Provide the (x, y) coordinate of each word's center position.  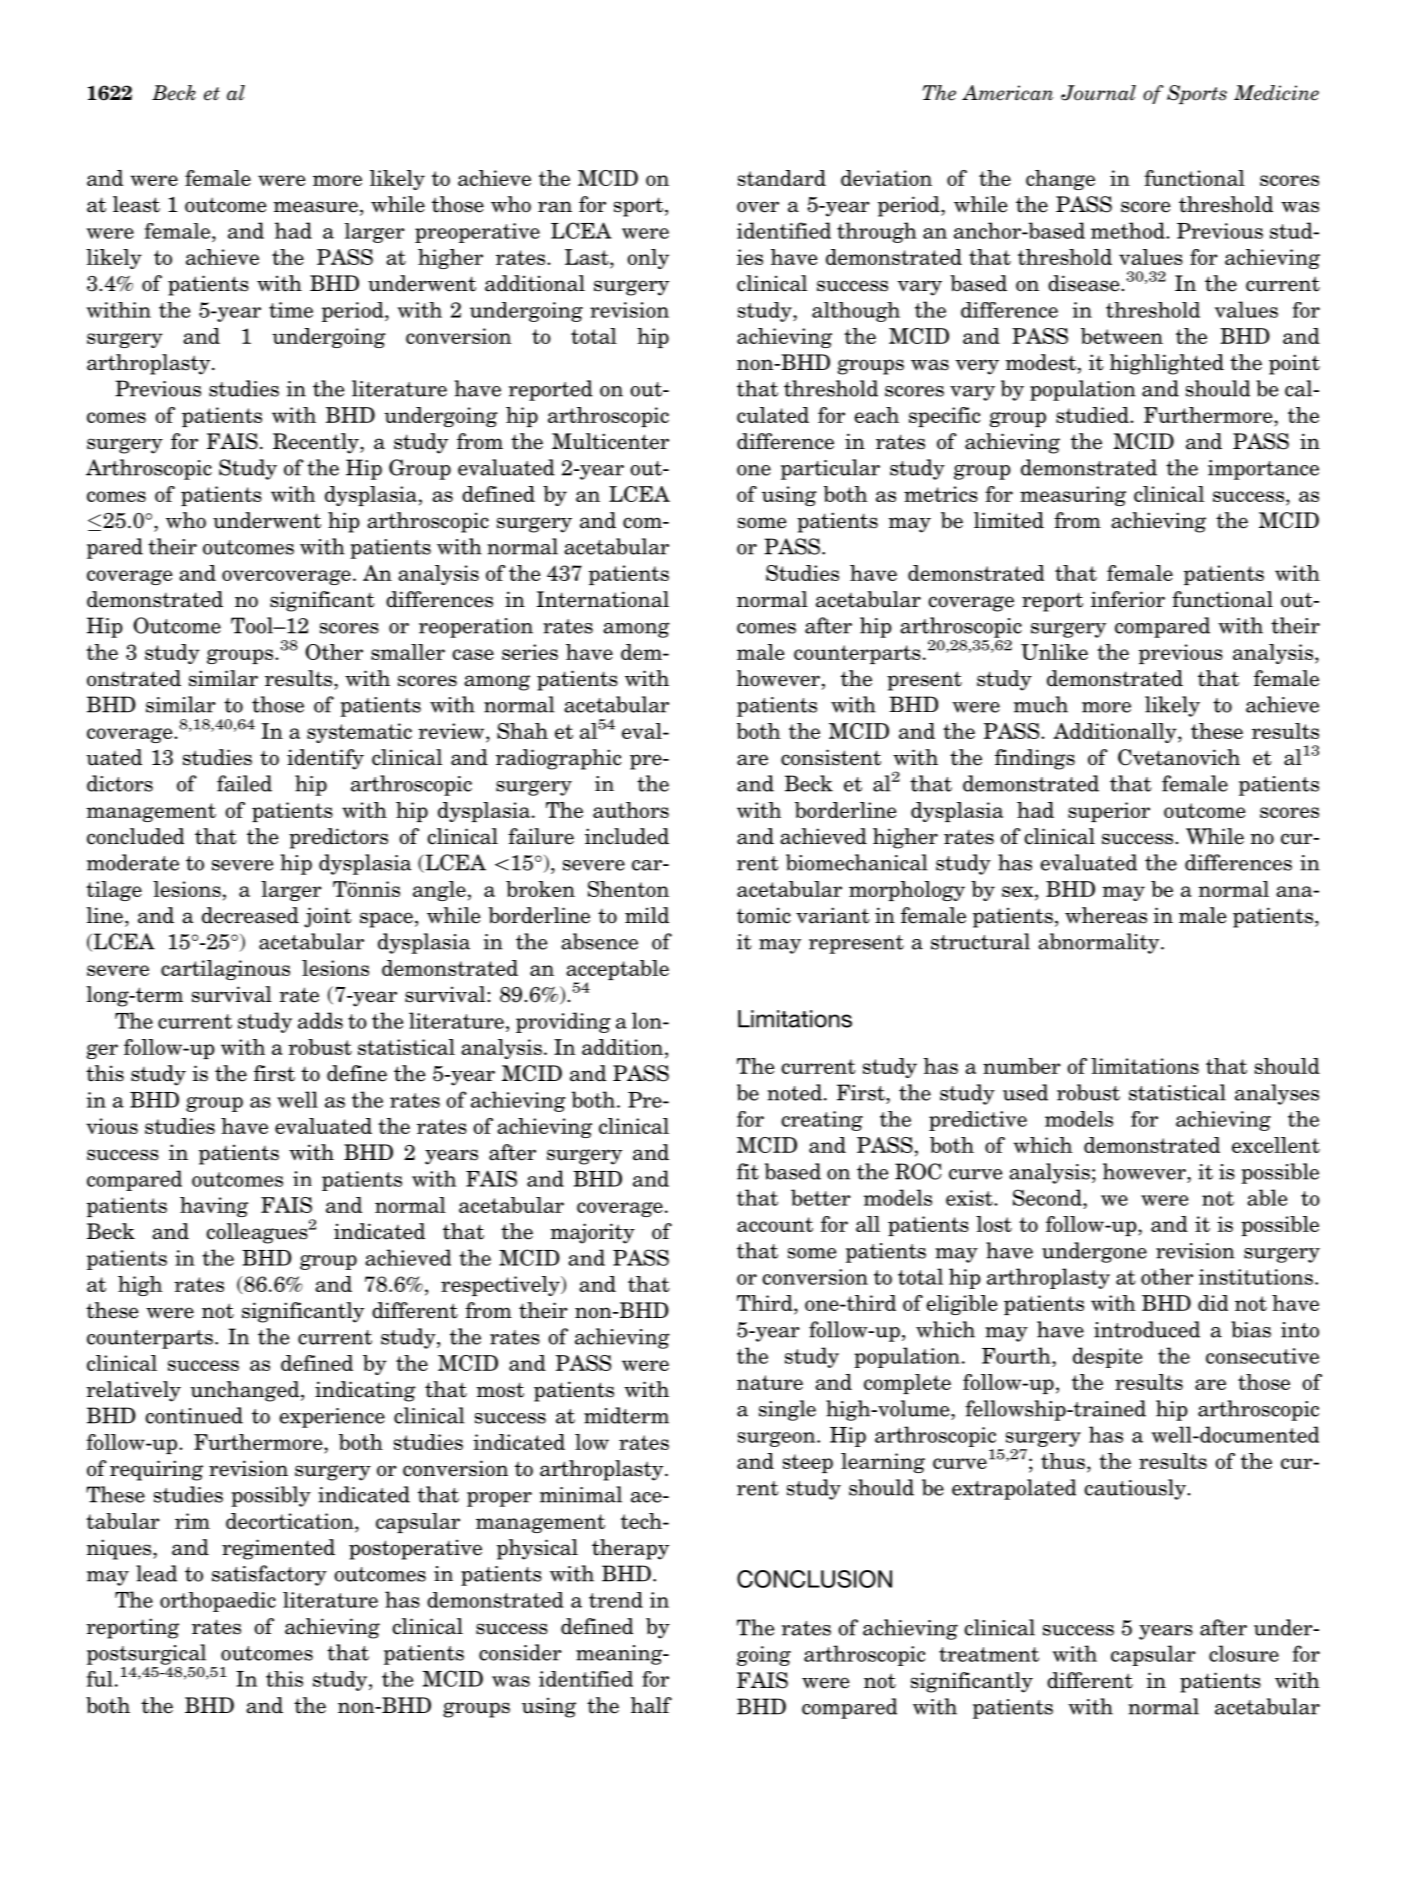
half (651, 1705)
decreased (250, 915)
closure (1244, 1653)
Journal (1098, 93)
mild (647, 915)
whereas (1106, 915)
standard (782, 178)
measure (315, 207)
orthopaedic (218, 1602)
